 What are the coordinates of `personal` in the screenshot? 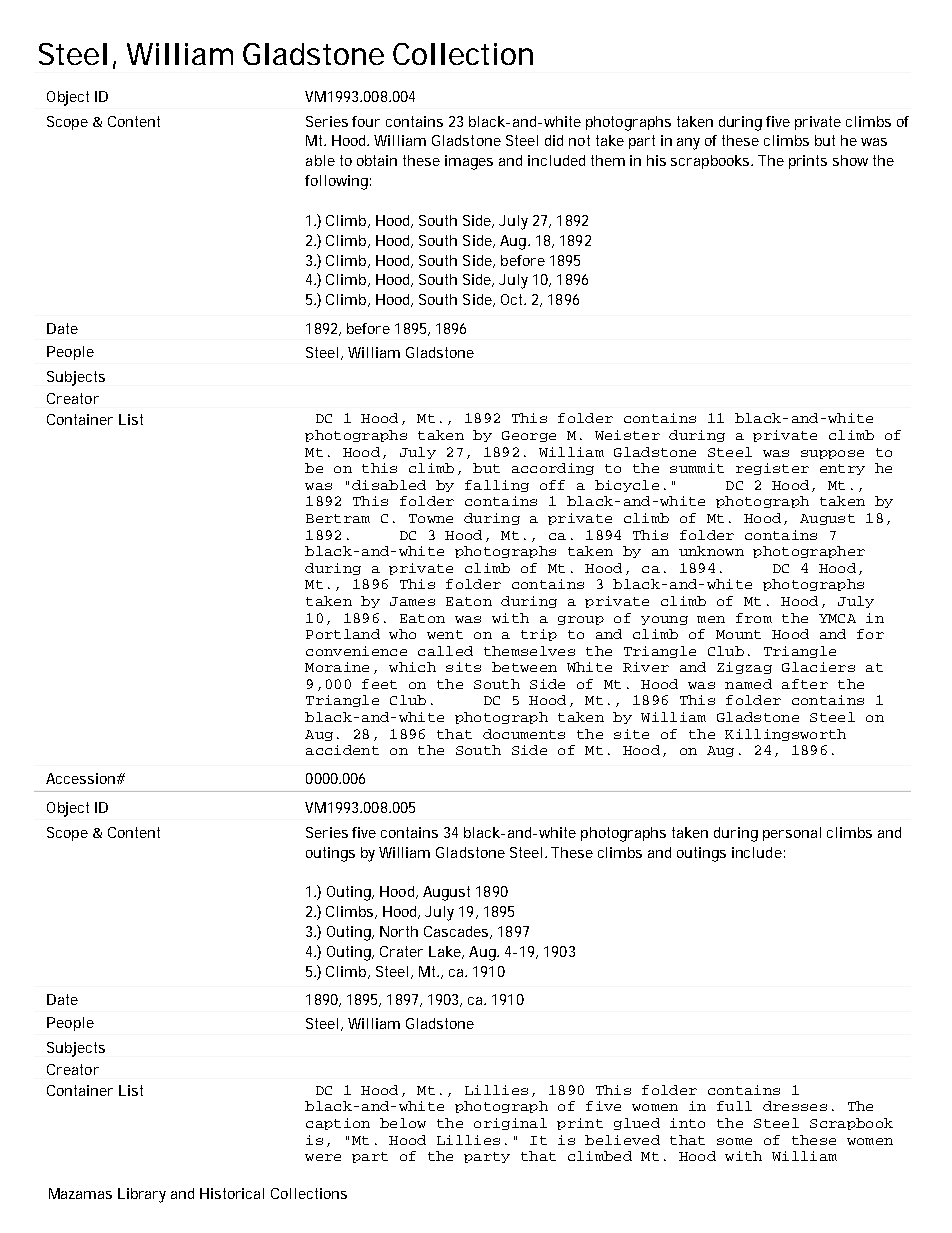 It's located at (792, 834).
